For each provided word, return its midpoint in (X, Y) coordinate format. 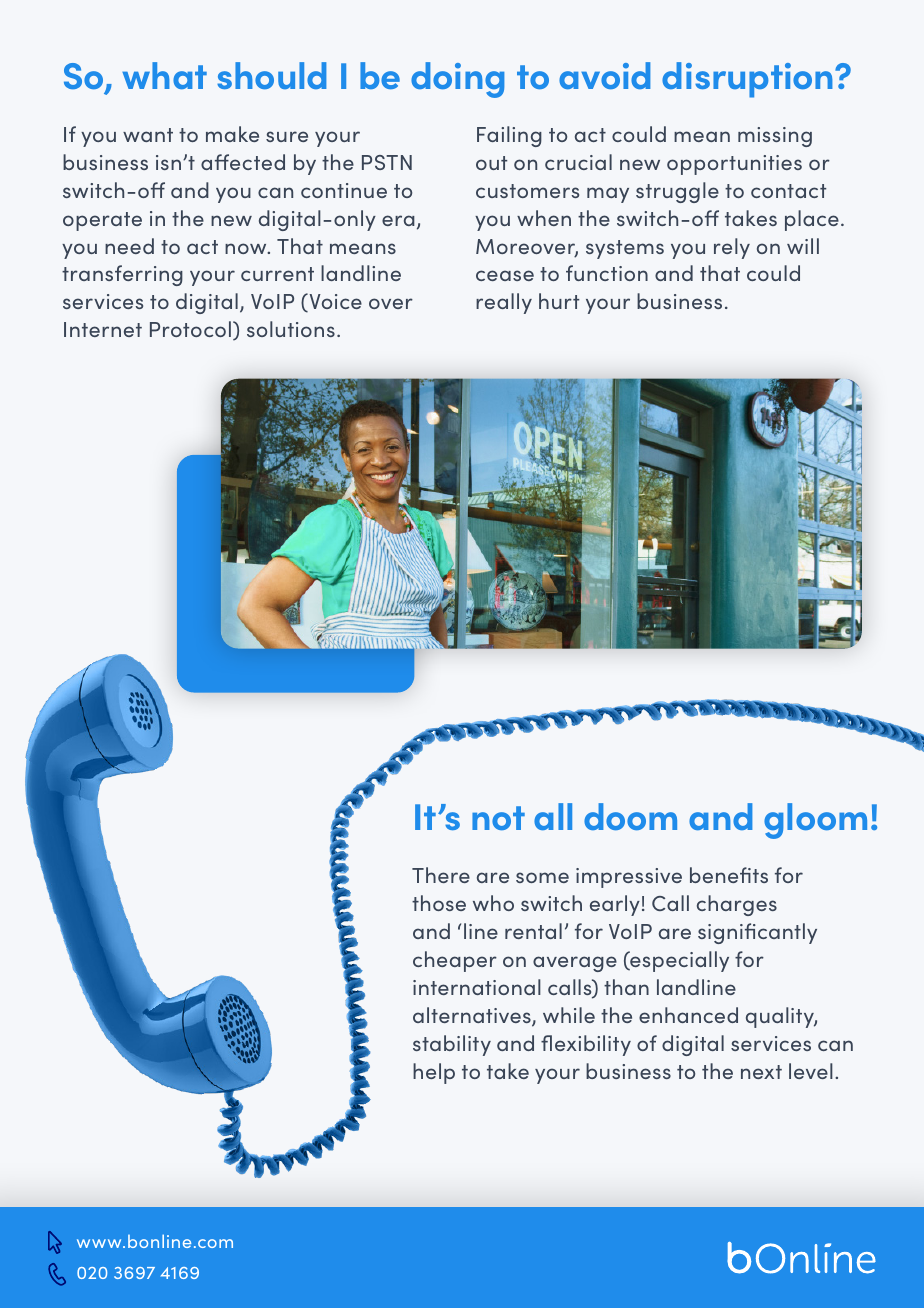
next (761, 1072)
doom (630, 816)
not (498, 818)
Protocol (190, 329)
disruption (749, 80)
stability (452, 1045)
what (164, 75)
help (434, 1073)
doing (457, 80)
